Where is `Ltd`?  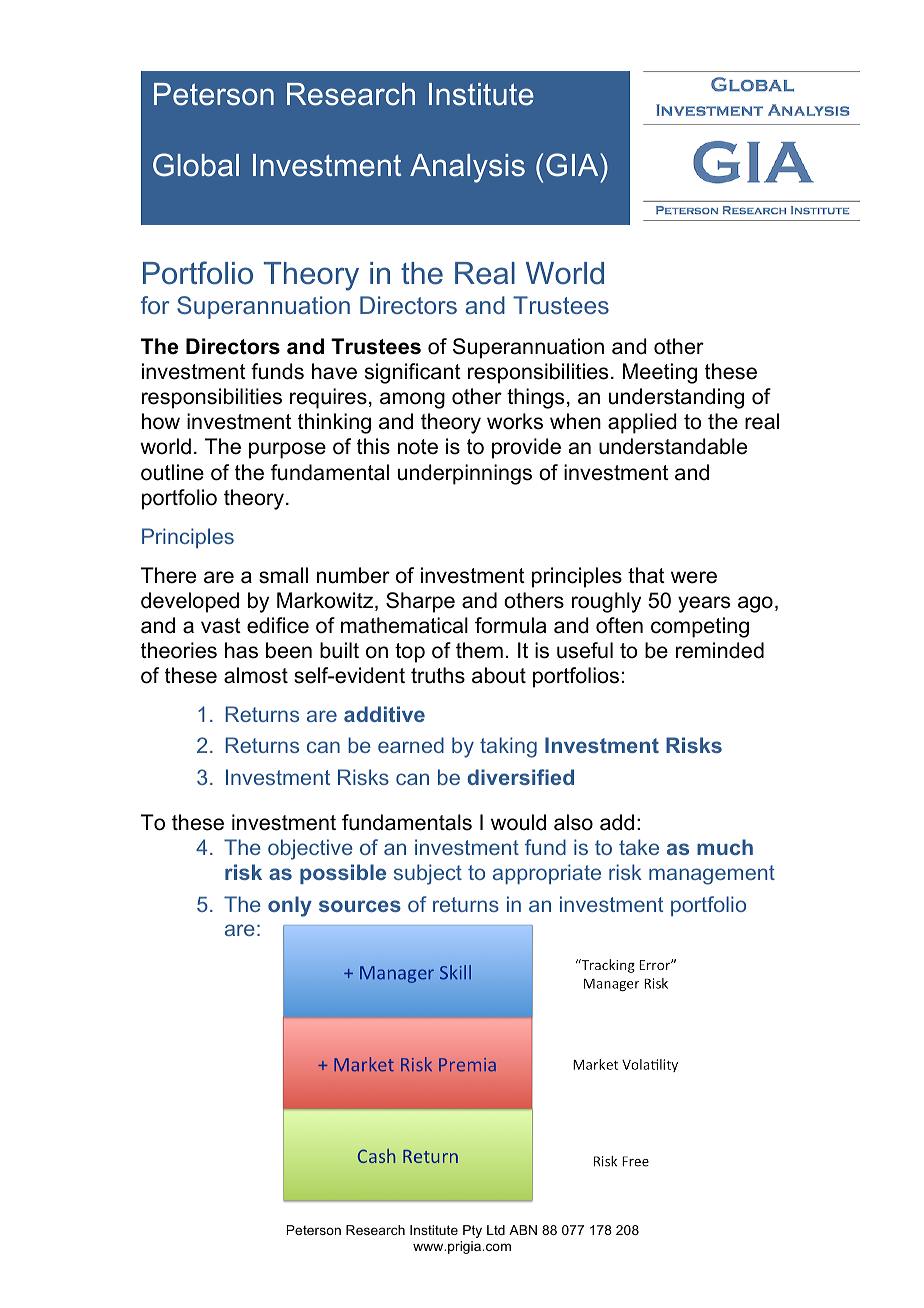 Ltd is located at coordinates (496, 1230).
